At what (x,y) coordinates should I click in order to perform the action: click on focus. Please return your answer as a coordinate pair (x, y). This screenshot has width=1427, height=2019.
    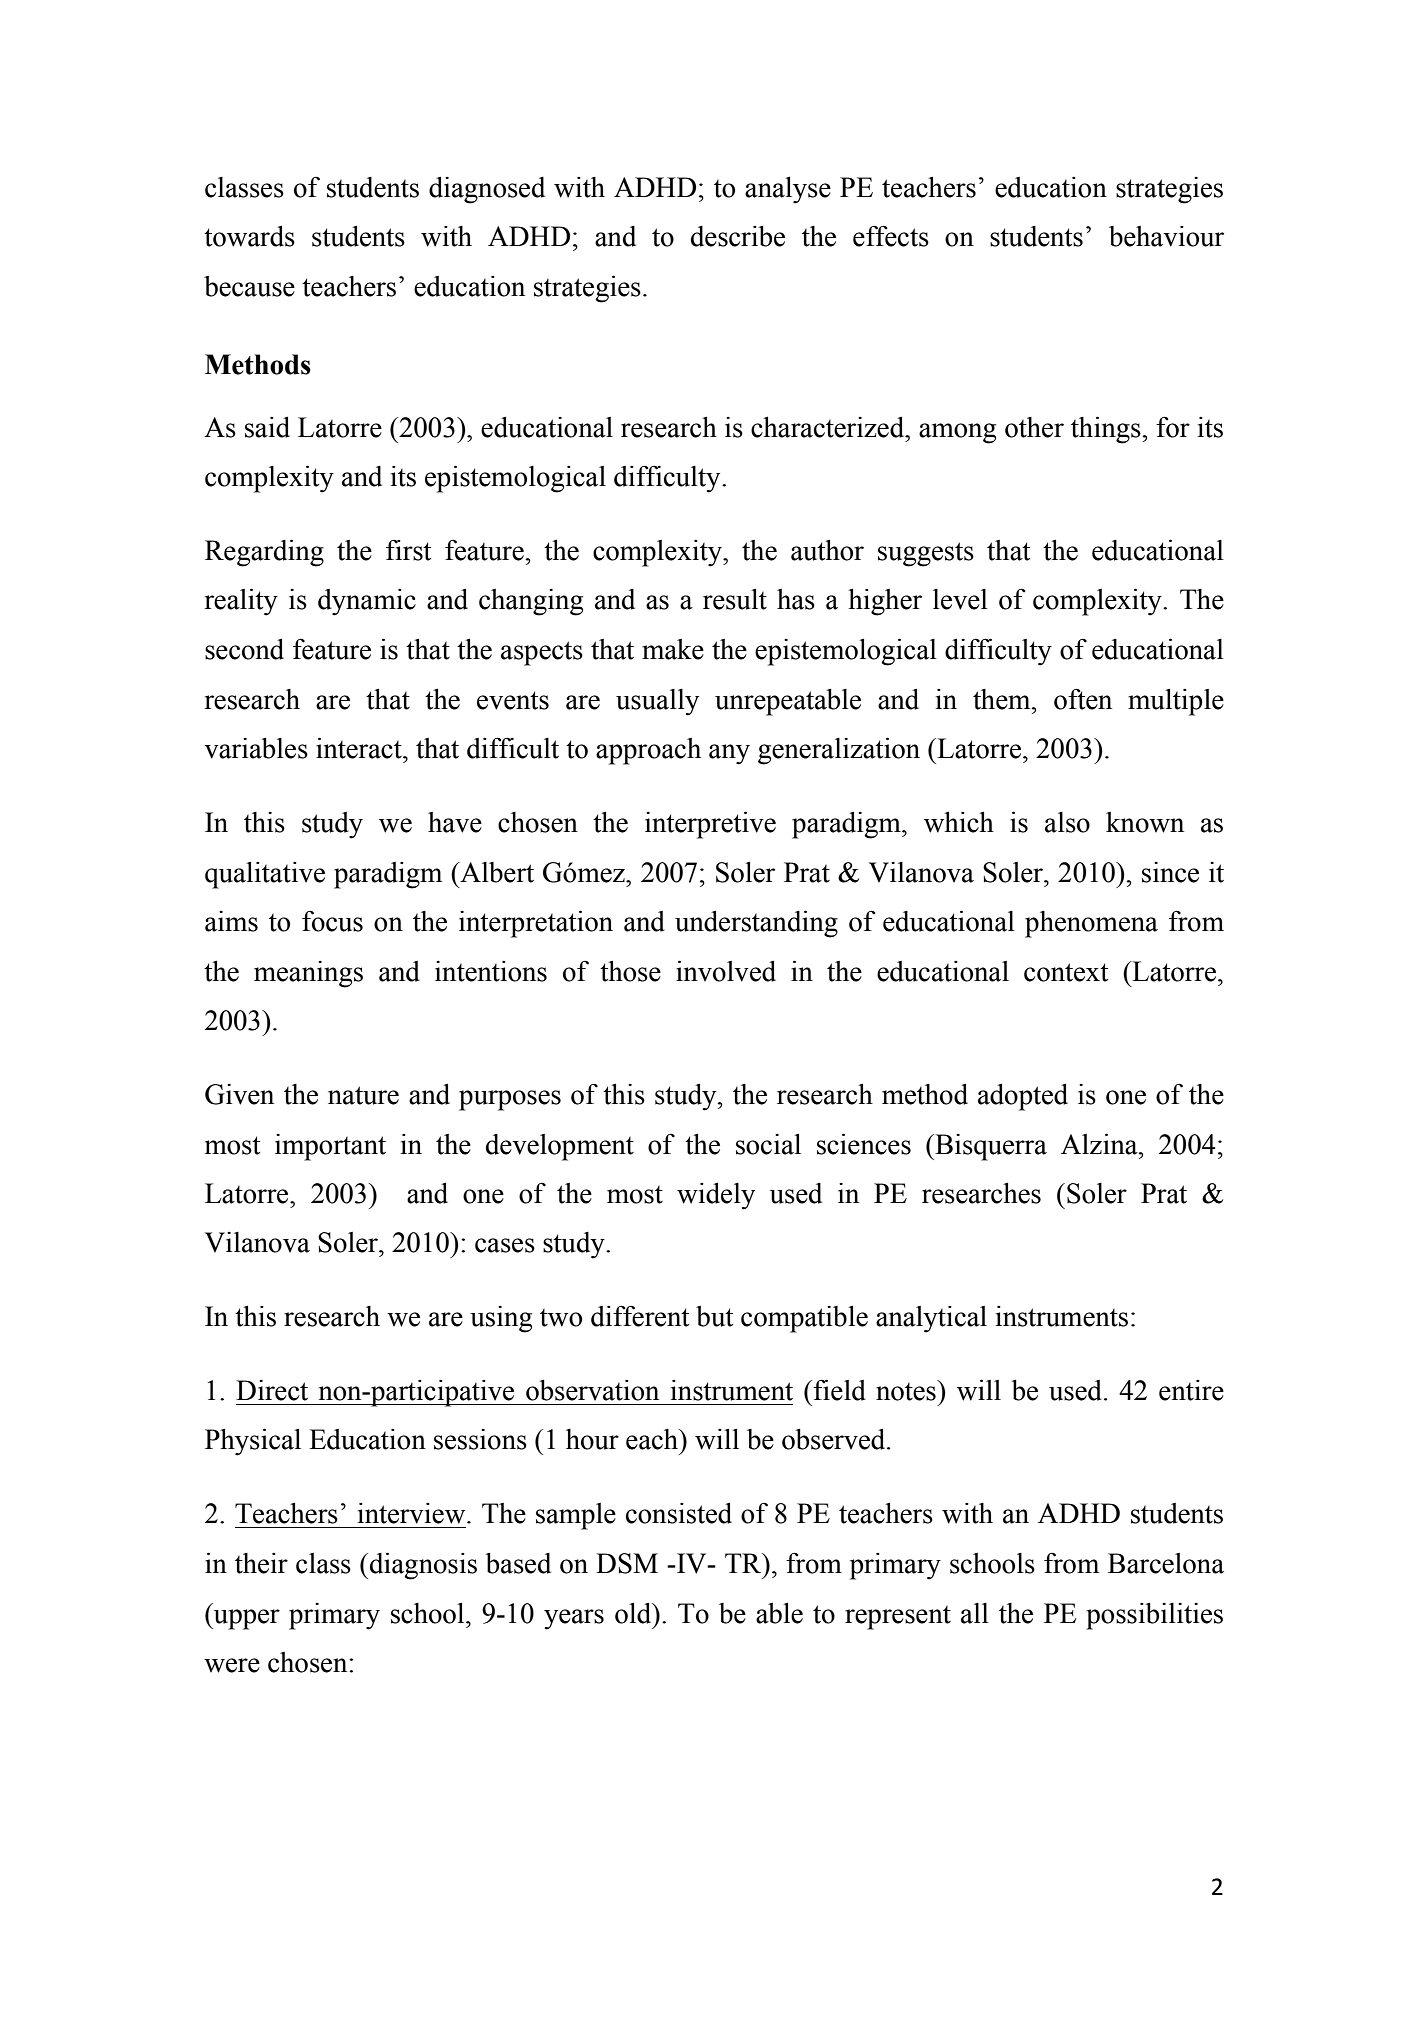
    Looking at the image, I should click on (332, 921).
